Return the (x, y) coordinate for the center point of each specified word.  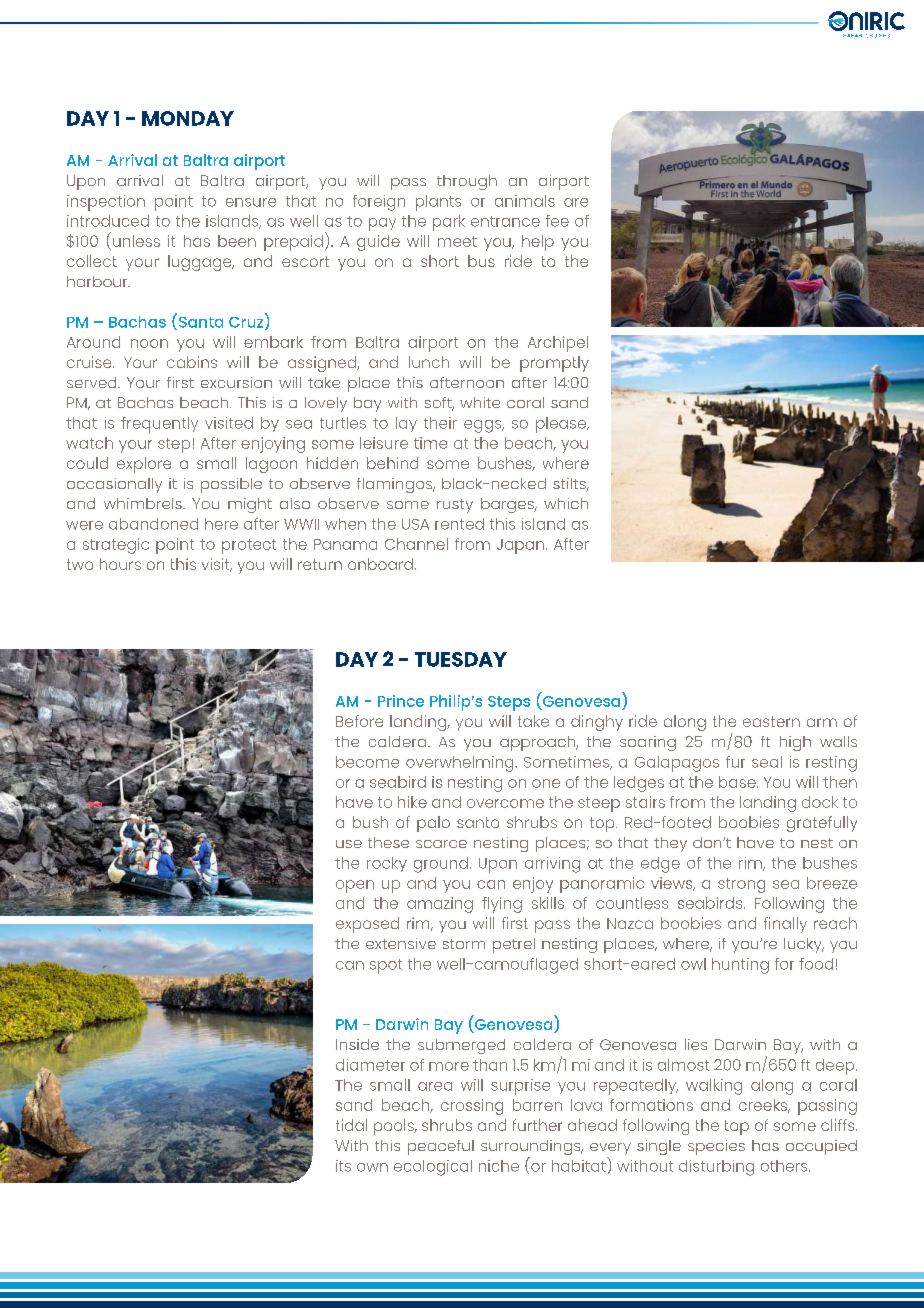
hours (120, 564)
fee (557, 221)
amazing (440, 905)
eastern (771, 721)
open (355, 886)
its (343, 1166)
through (467, 182)
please (562, 425)
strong (741, 885)
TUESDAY (461, 659)
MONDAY (188, 118)
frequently (159, 425)
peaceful (441, 1147)
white (480, 402)
